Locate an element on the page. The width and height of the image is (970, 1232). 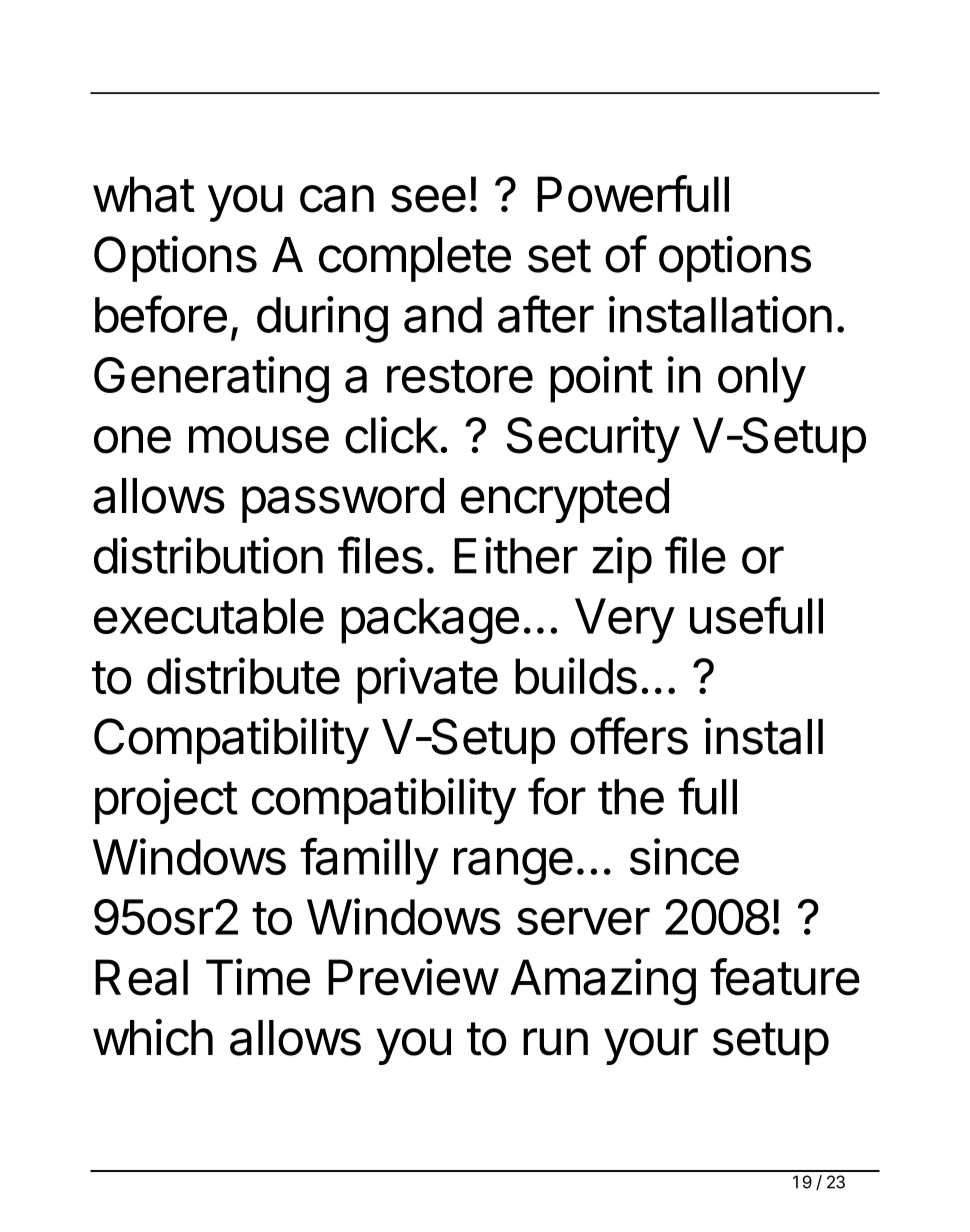
click is located at coordinates (392, 435).
